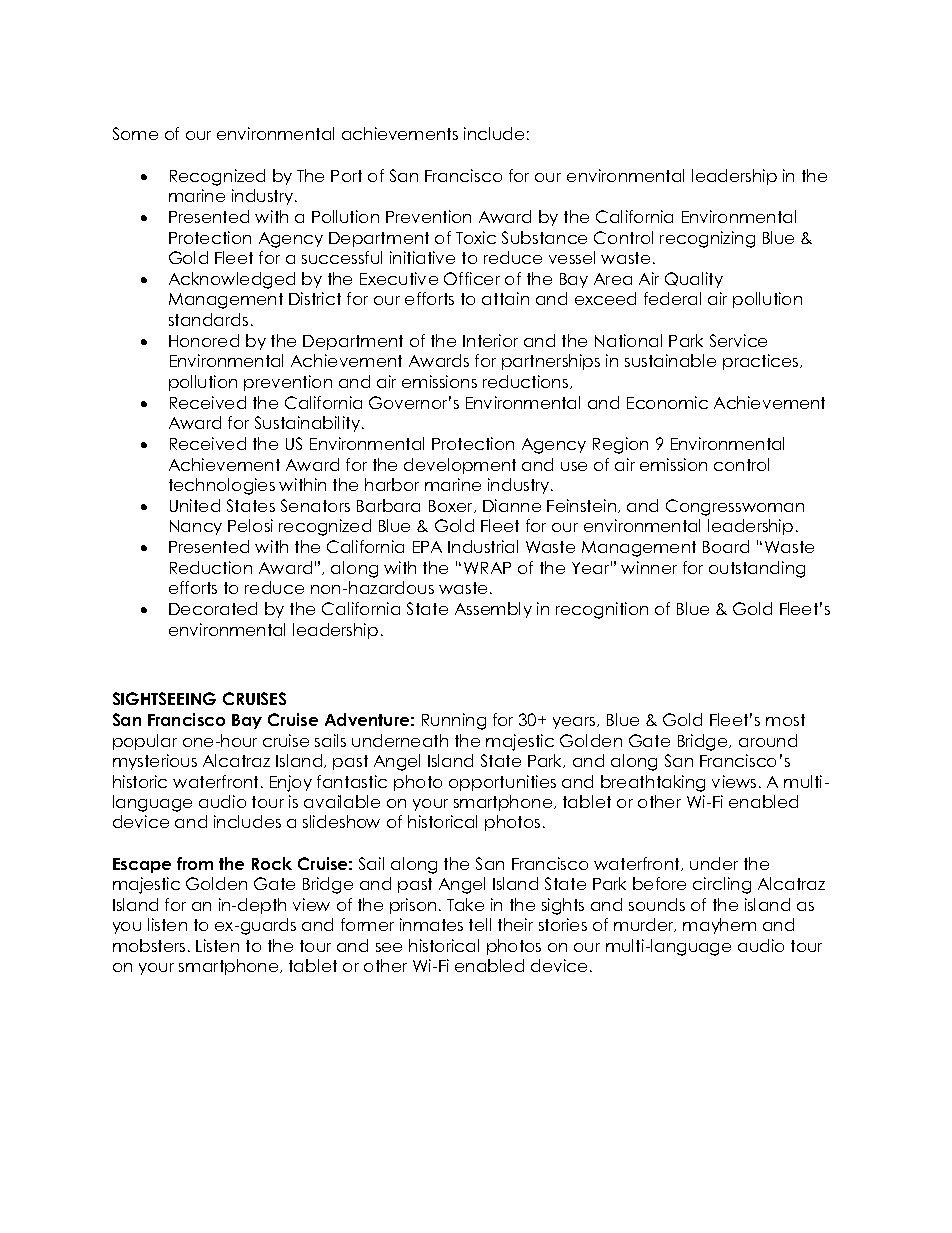 Image resolution: width=952 pixels, height=1233 pixels. I want to click on Board, so click(726, 546).
